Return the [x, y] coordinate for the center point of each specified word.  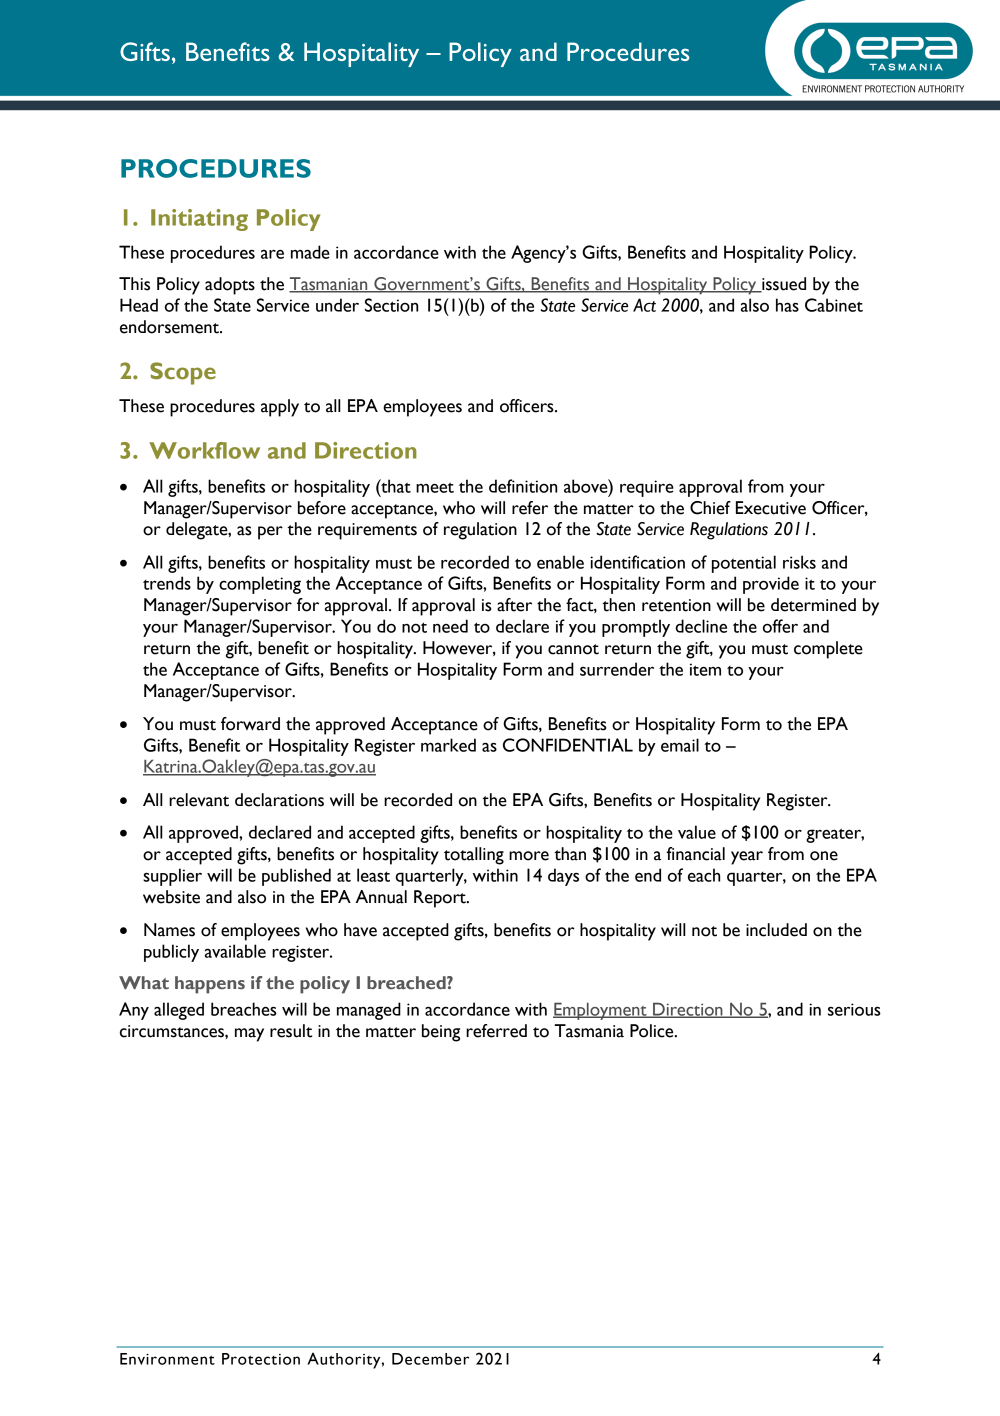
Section [391, 305]
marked [448, 745]
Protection [261, 1359]
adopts [230, 286]
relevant [199, 800]
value [697, 832]
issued [783, 285]
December [430, 1359]
